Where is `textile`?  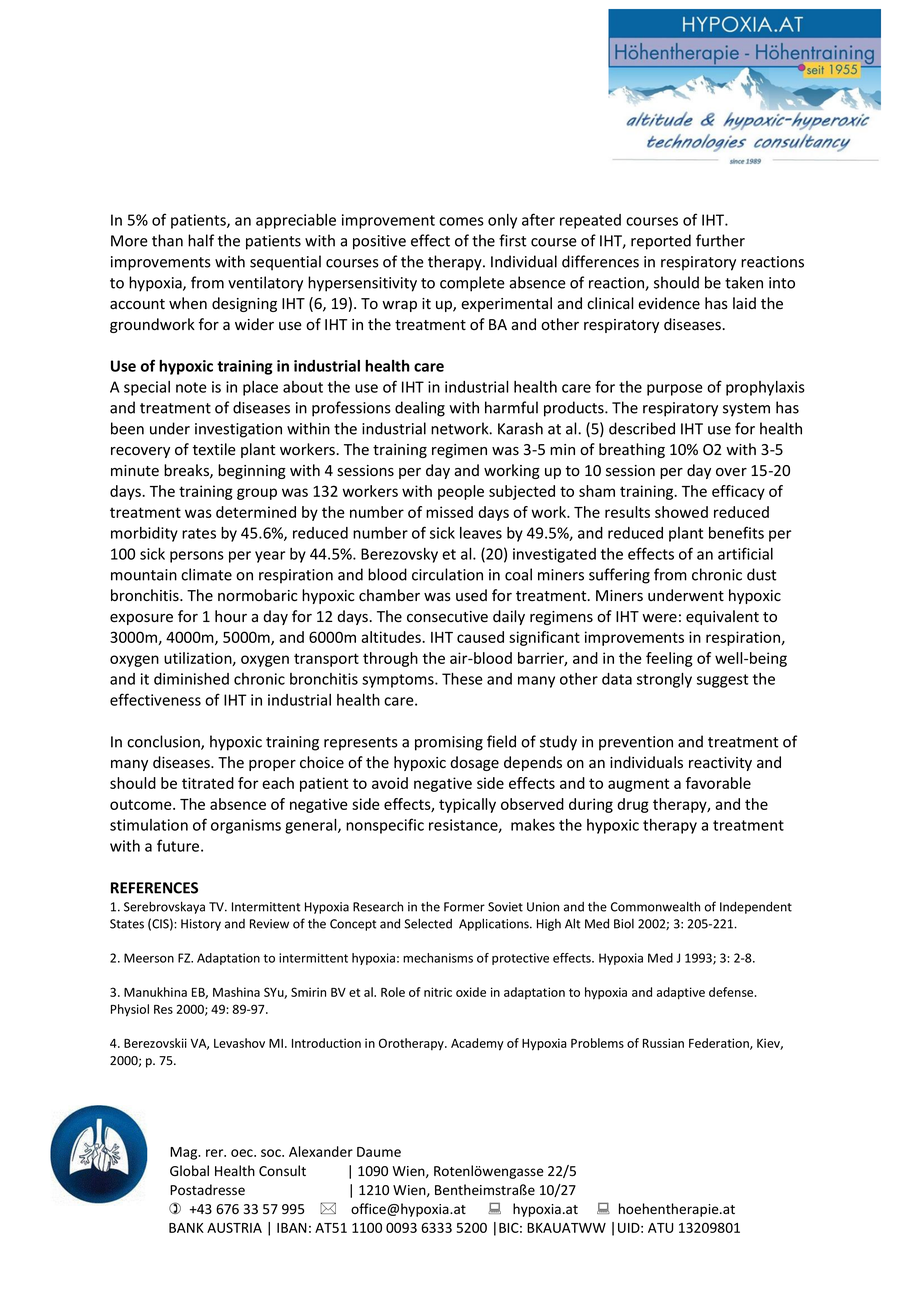 textile is located at coordinates (214, 449).
